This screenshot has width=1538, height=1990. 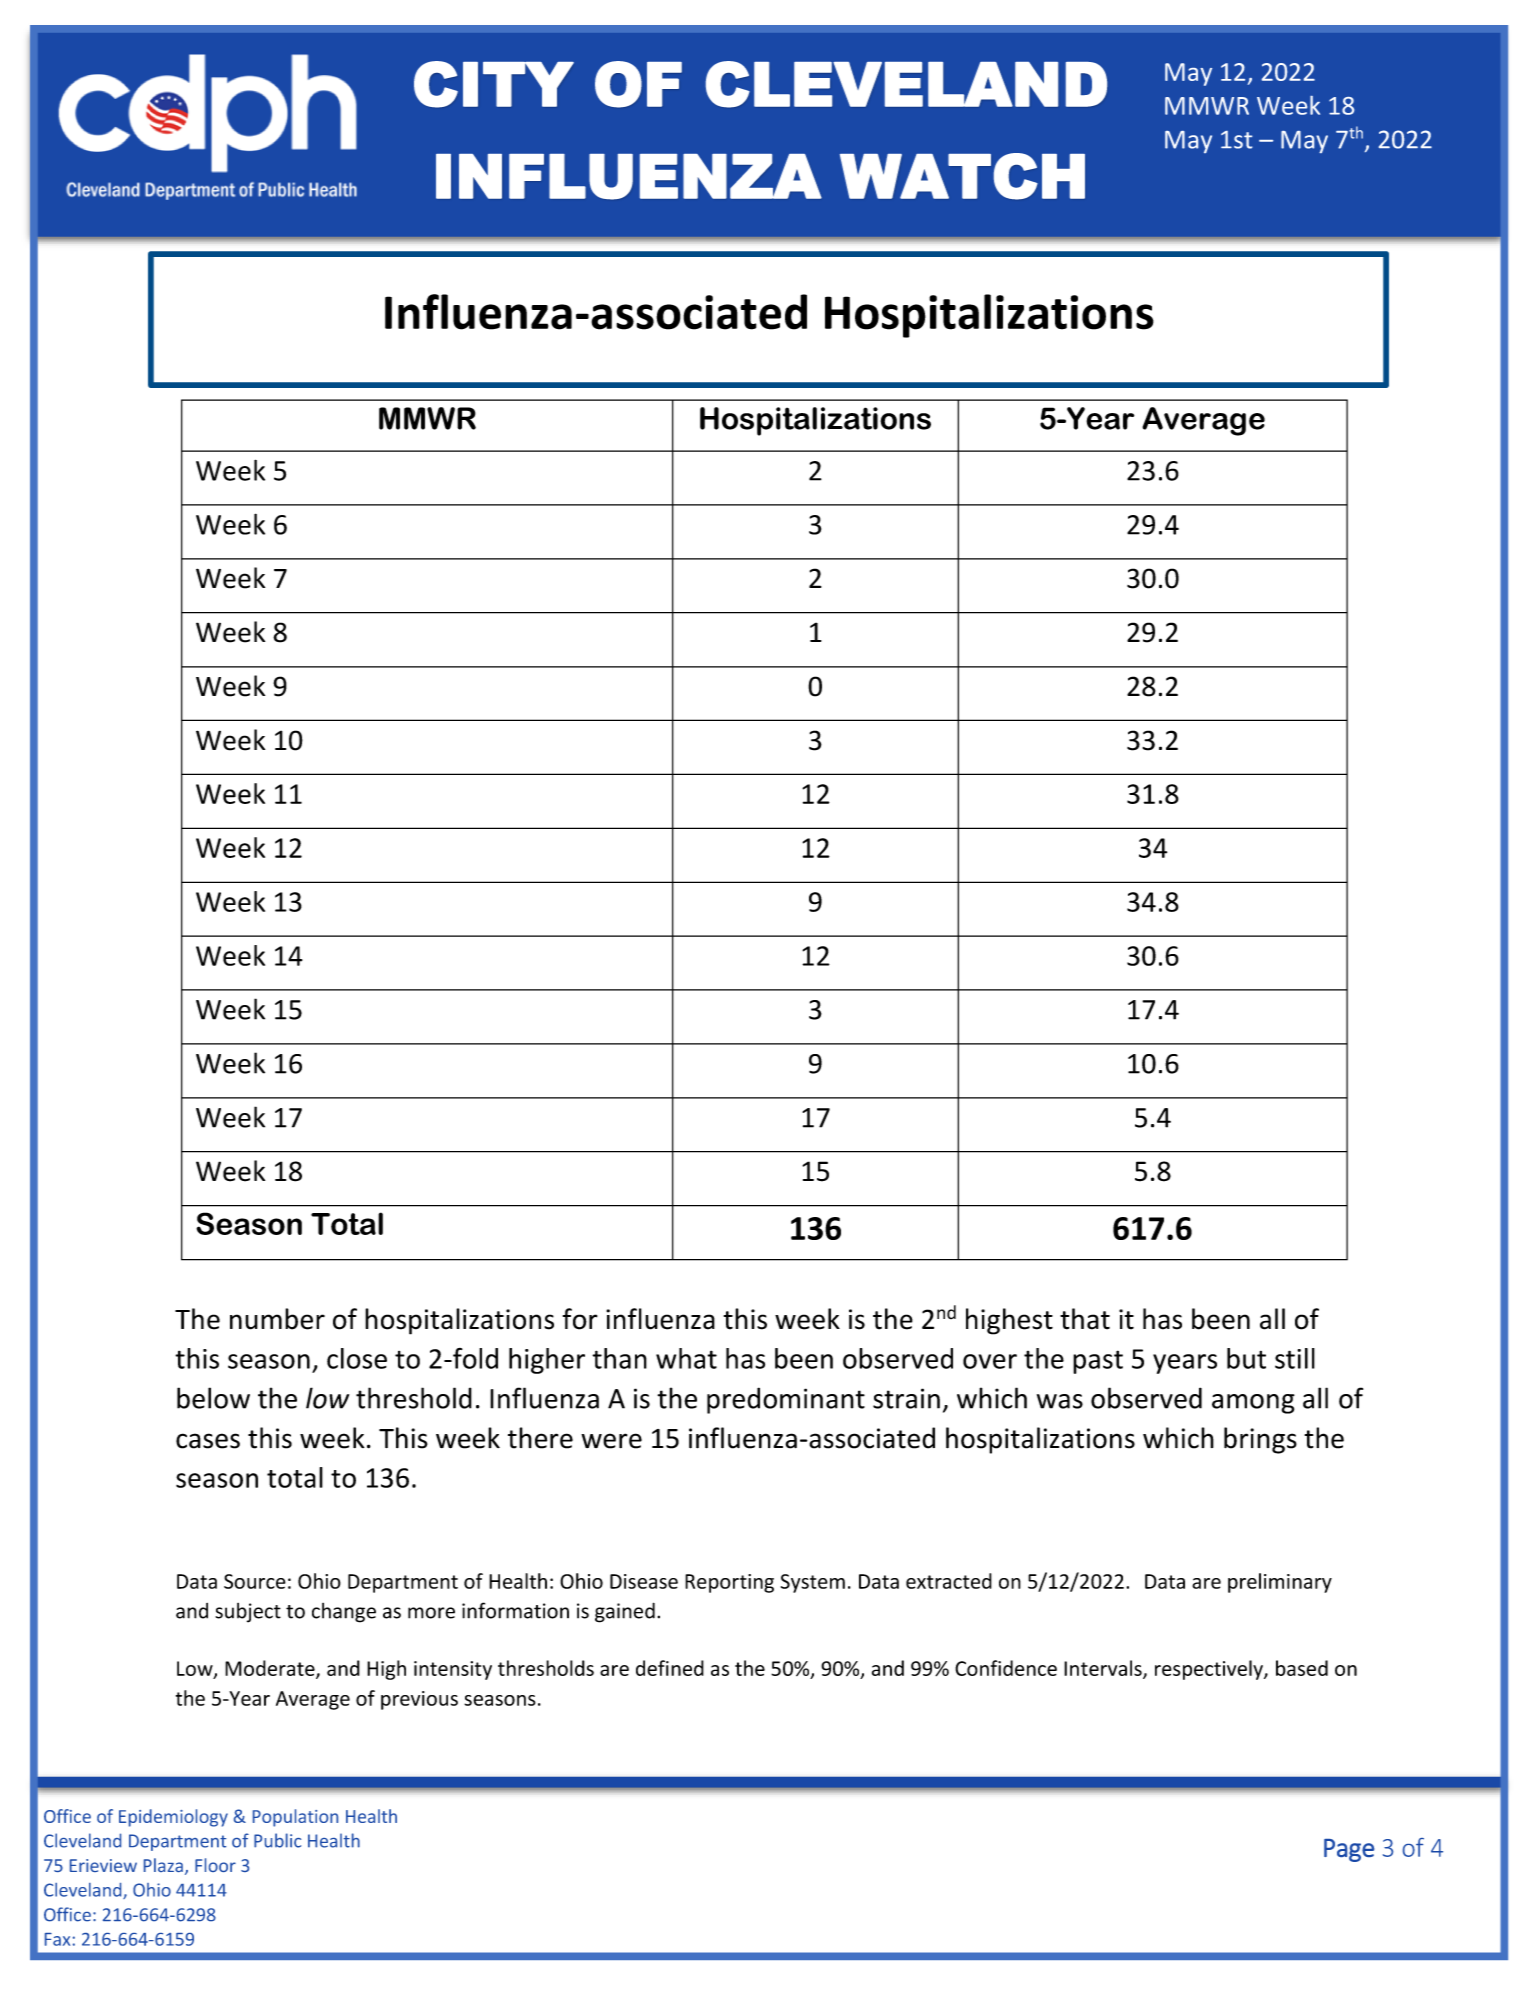 What do you see at coordinates (686, 1358) in the screenshot?
I see `what` at bounding box center [686, 1358].
